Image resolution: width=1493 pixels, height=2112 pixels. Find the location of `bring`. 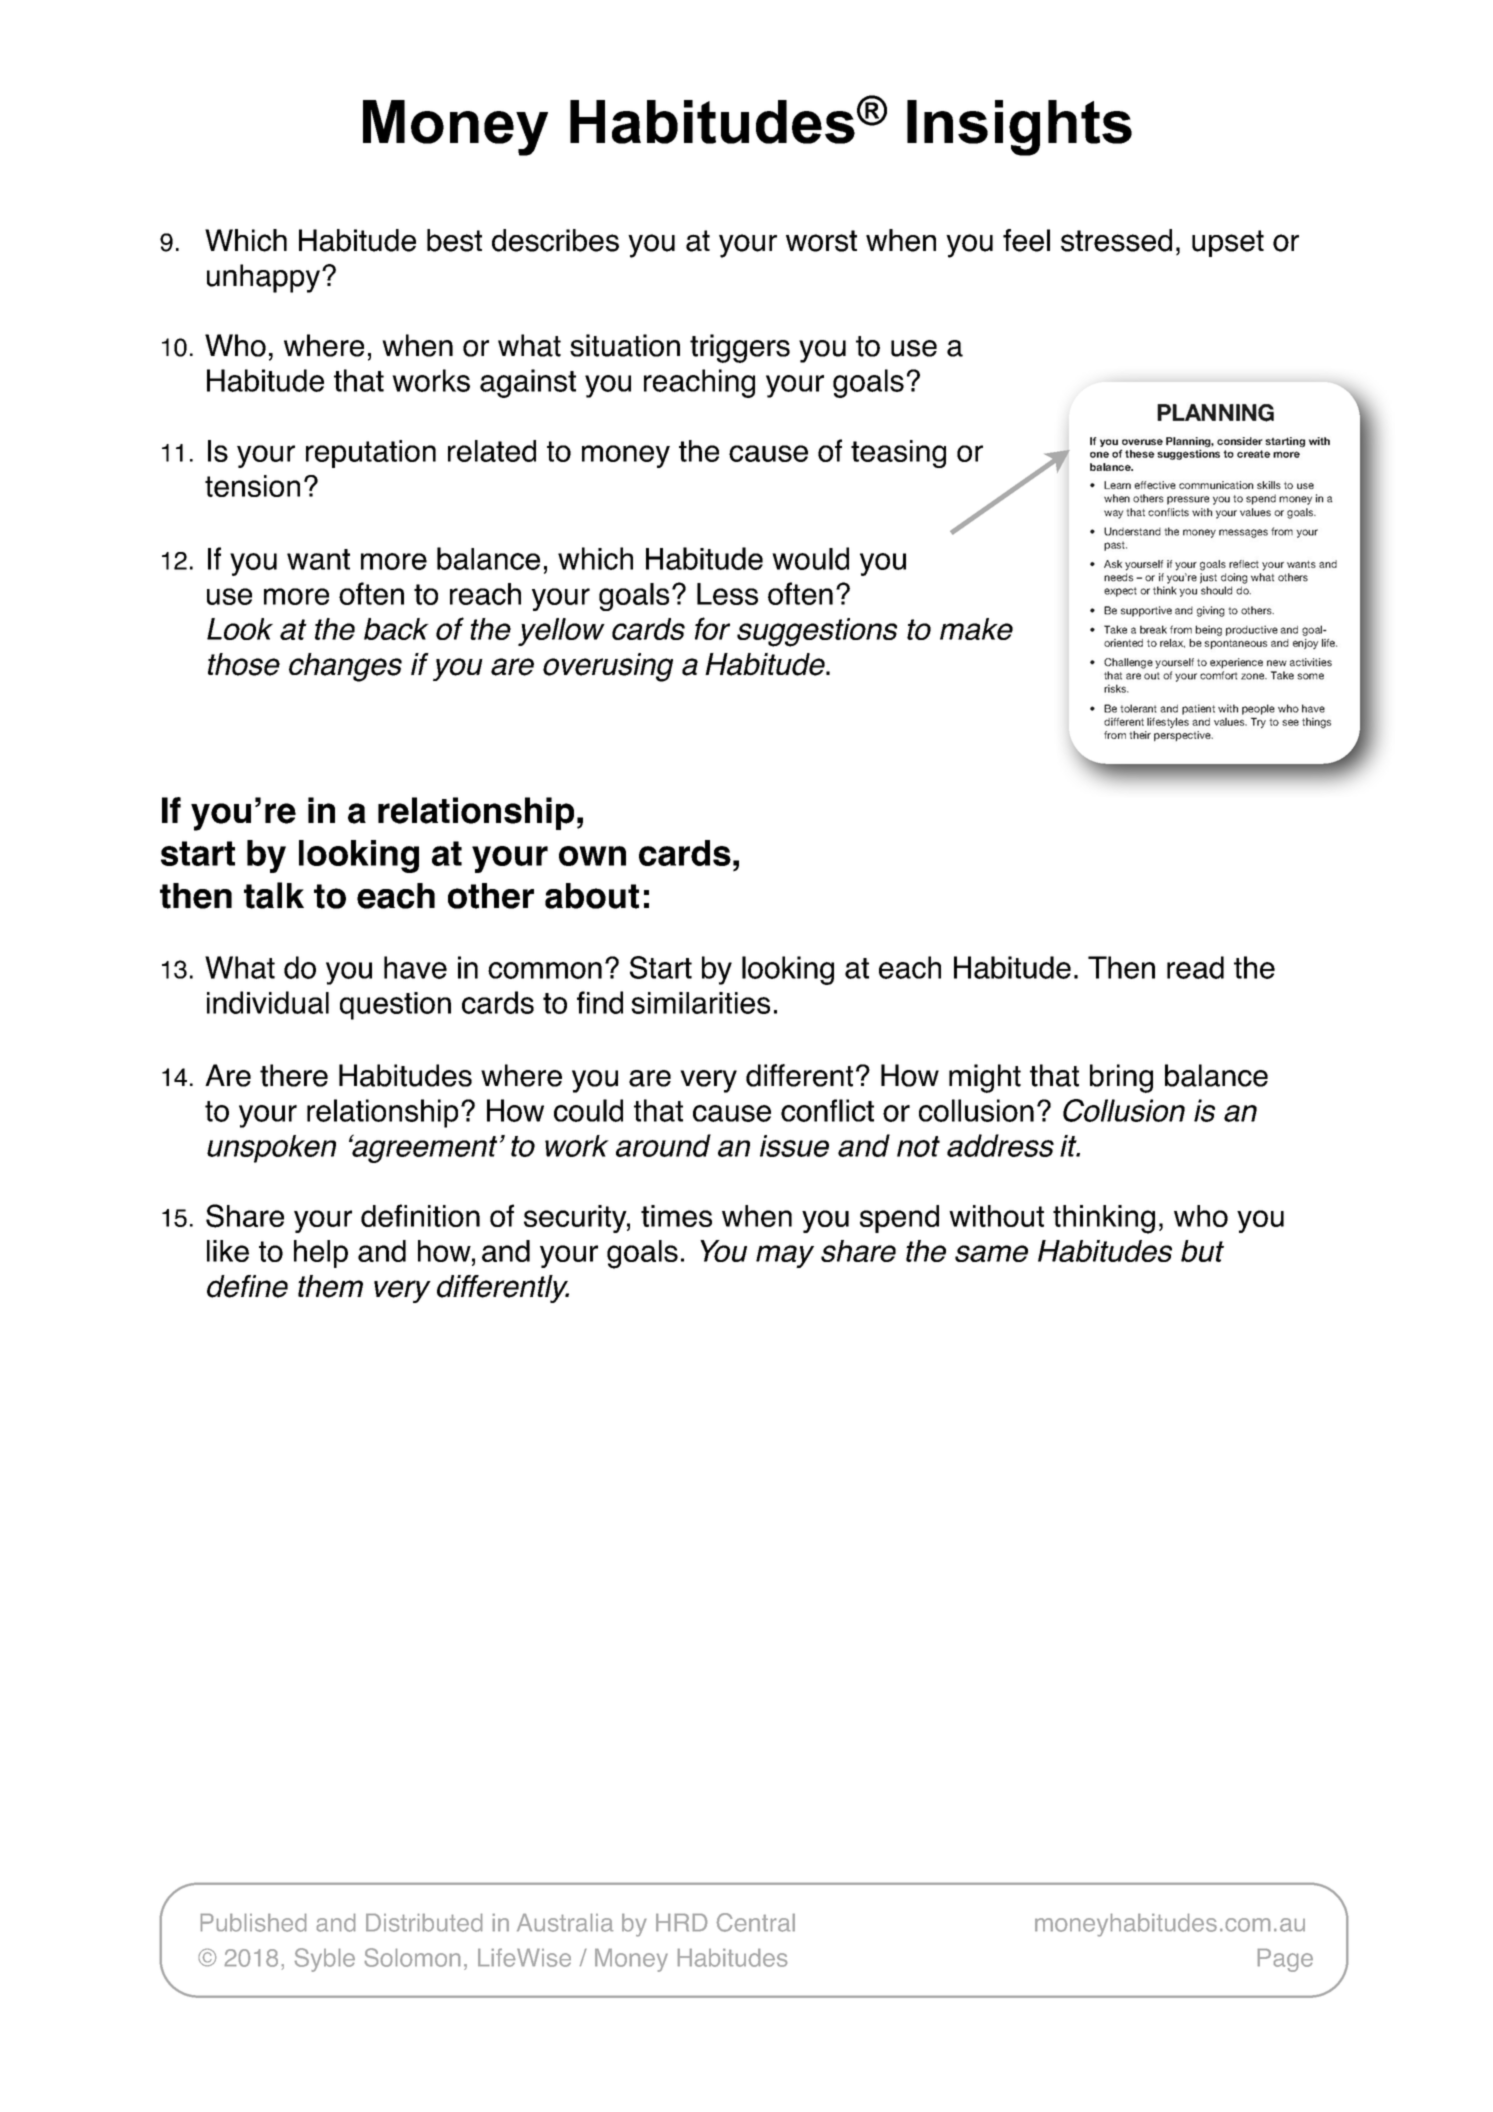

bring is located at coordinates (1121, 1078).
